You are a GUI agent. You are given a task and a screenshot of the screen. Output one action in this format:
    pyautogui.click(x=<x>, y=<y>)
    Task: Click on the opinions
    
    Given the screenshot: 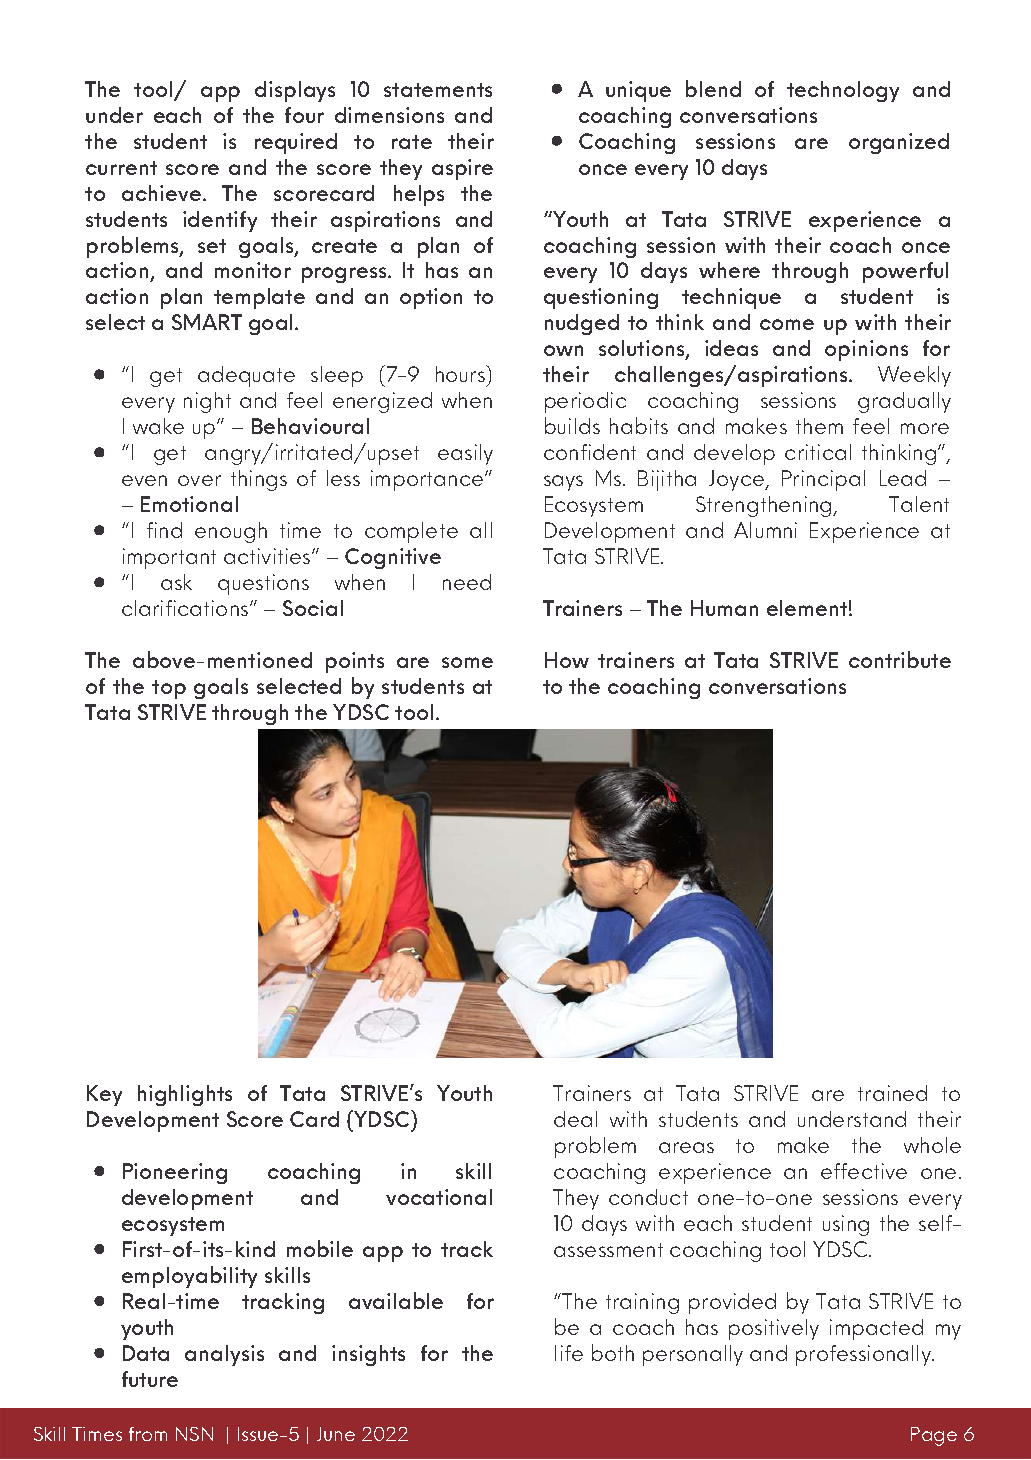 What is the action you would take?
    pyautogui.click(x=866, y=350)
